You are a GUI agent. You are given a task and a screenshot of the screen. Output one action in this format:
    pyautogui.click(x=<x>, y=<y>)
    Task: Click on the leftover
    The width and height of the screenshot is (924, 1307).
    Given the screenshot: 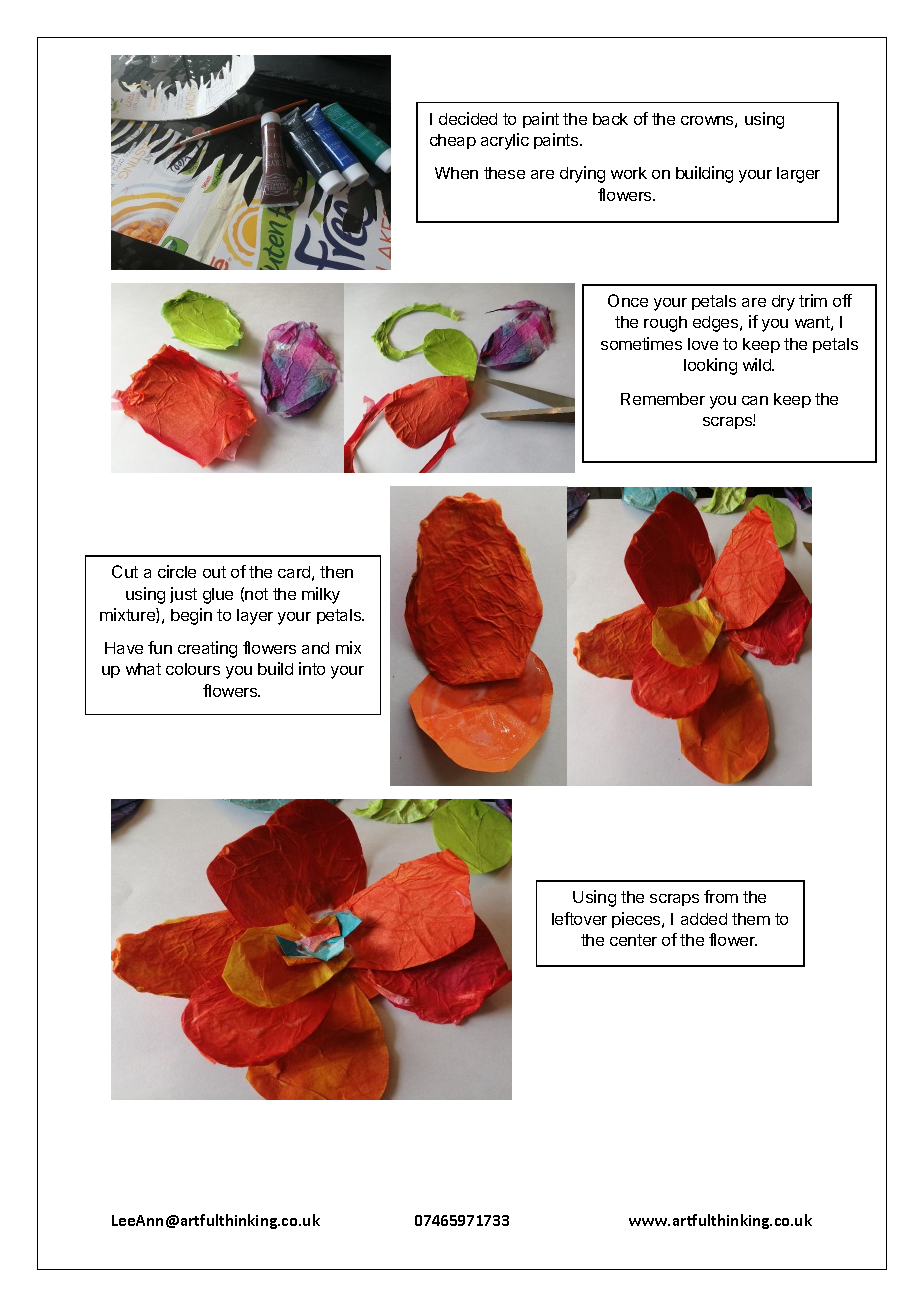 What is the action you would take?
    pyautogui.click(x=579, y=918)
